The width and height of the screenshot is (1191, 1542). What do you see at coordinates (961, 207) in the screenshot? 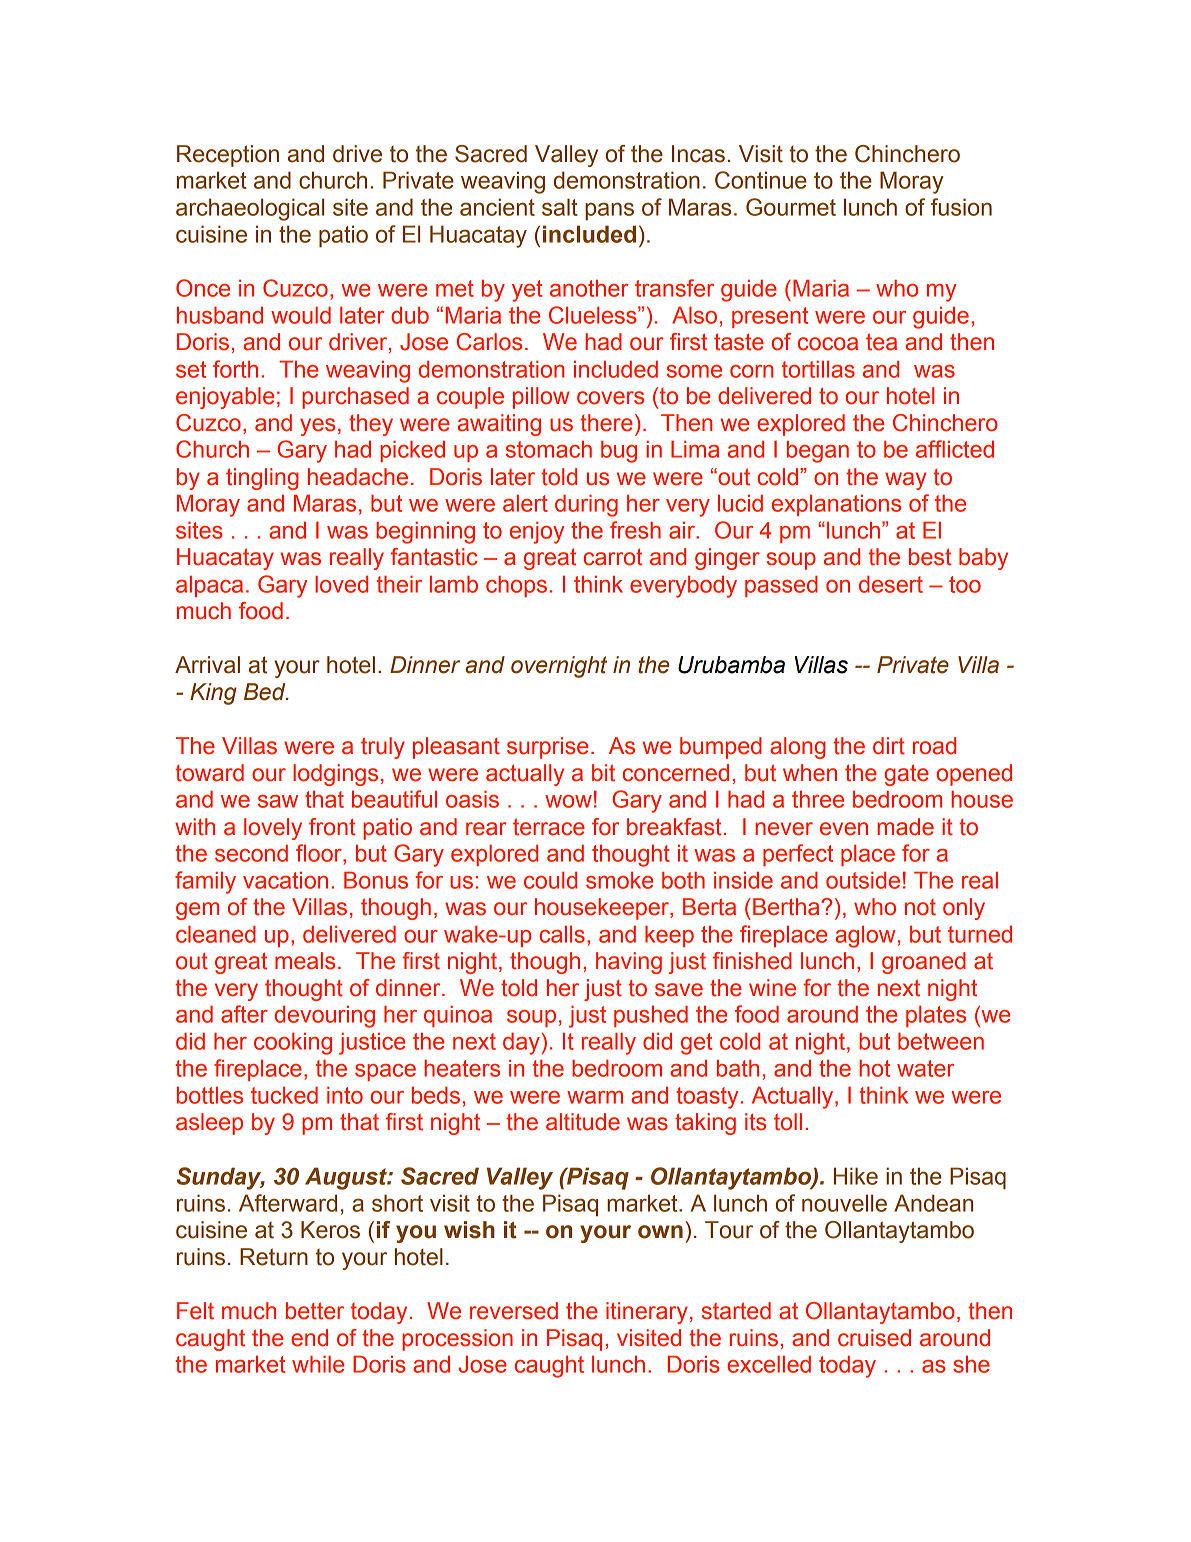
I see `fusion` at bounding box center [961, 207].
